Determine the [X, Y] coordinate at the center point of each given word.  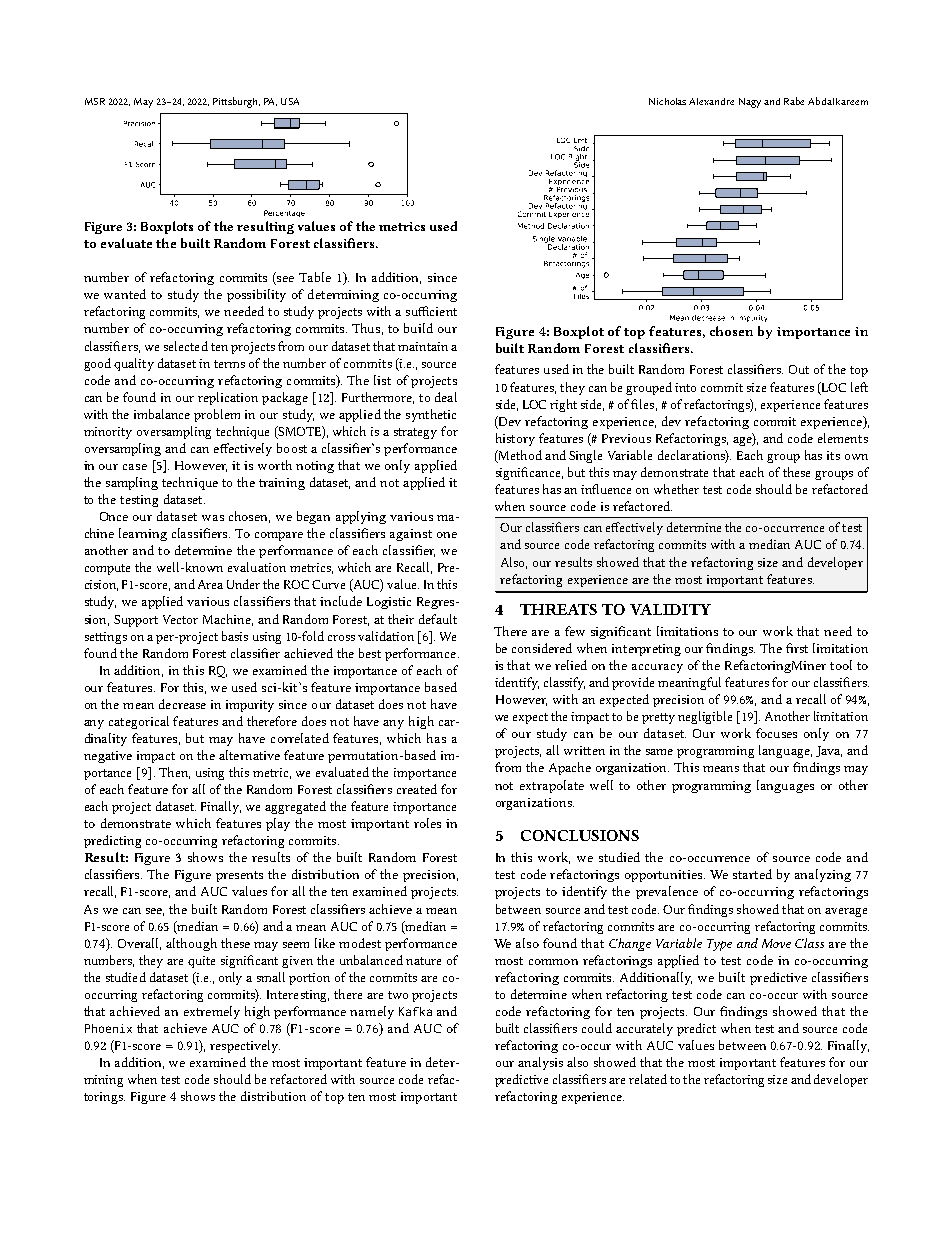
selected [186, 346]
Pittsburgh [236, 102]
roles [427, 823]
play [278, 824]
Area [210, 584]
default [438, 619]
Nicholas [667, 101]
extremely [212, 1012]
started [752, 874]
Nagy [750, 103]
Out [799, 369]
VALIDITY [670, 609]
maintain [423, 346]
